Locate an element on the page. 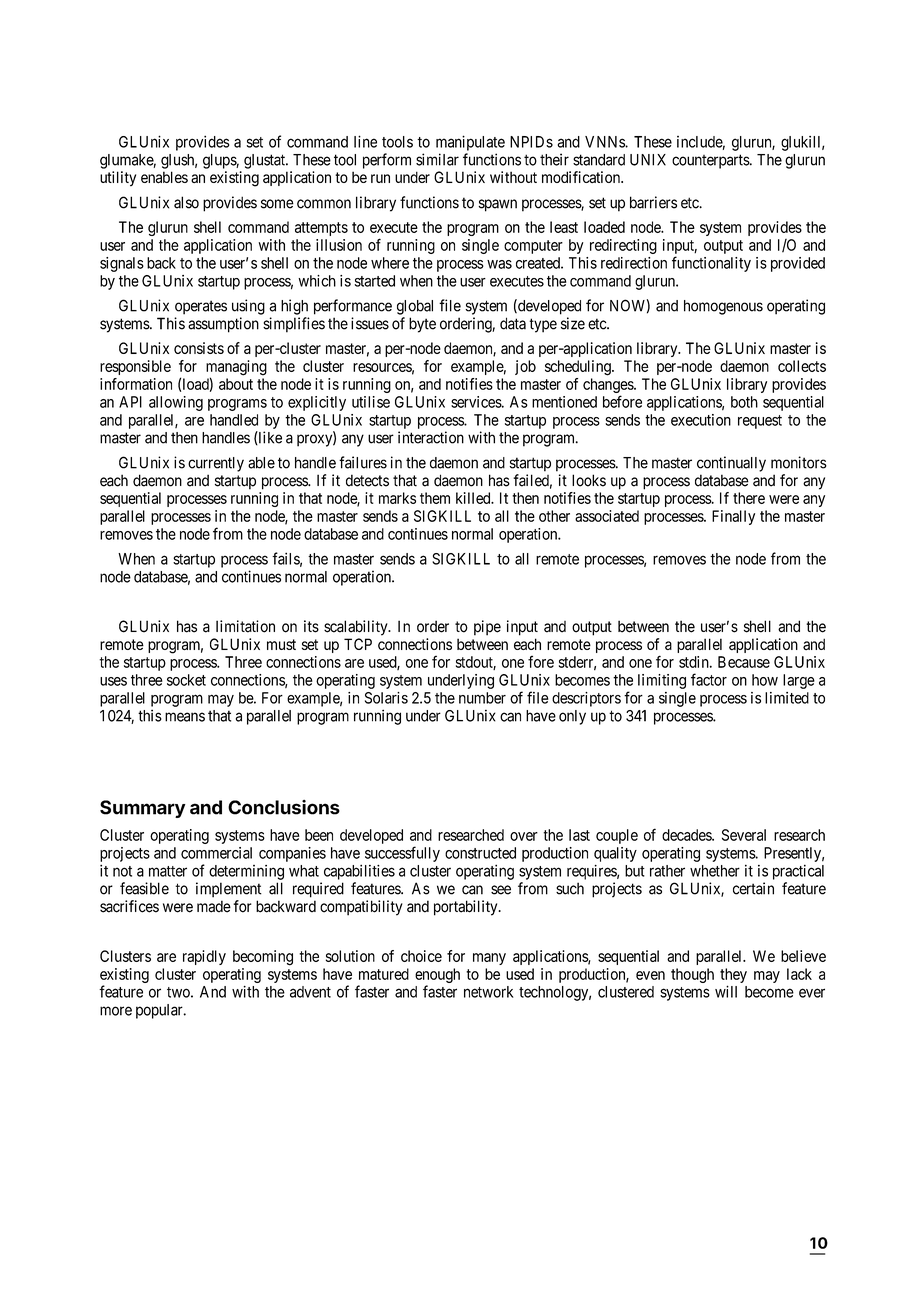  job is located at coordinates (525, 367).
